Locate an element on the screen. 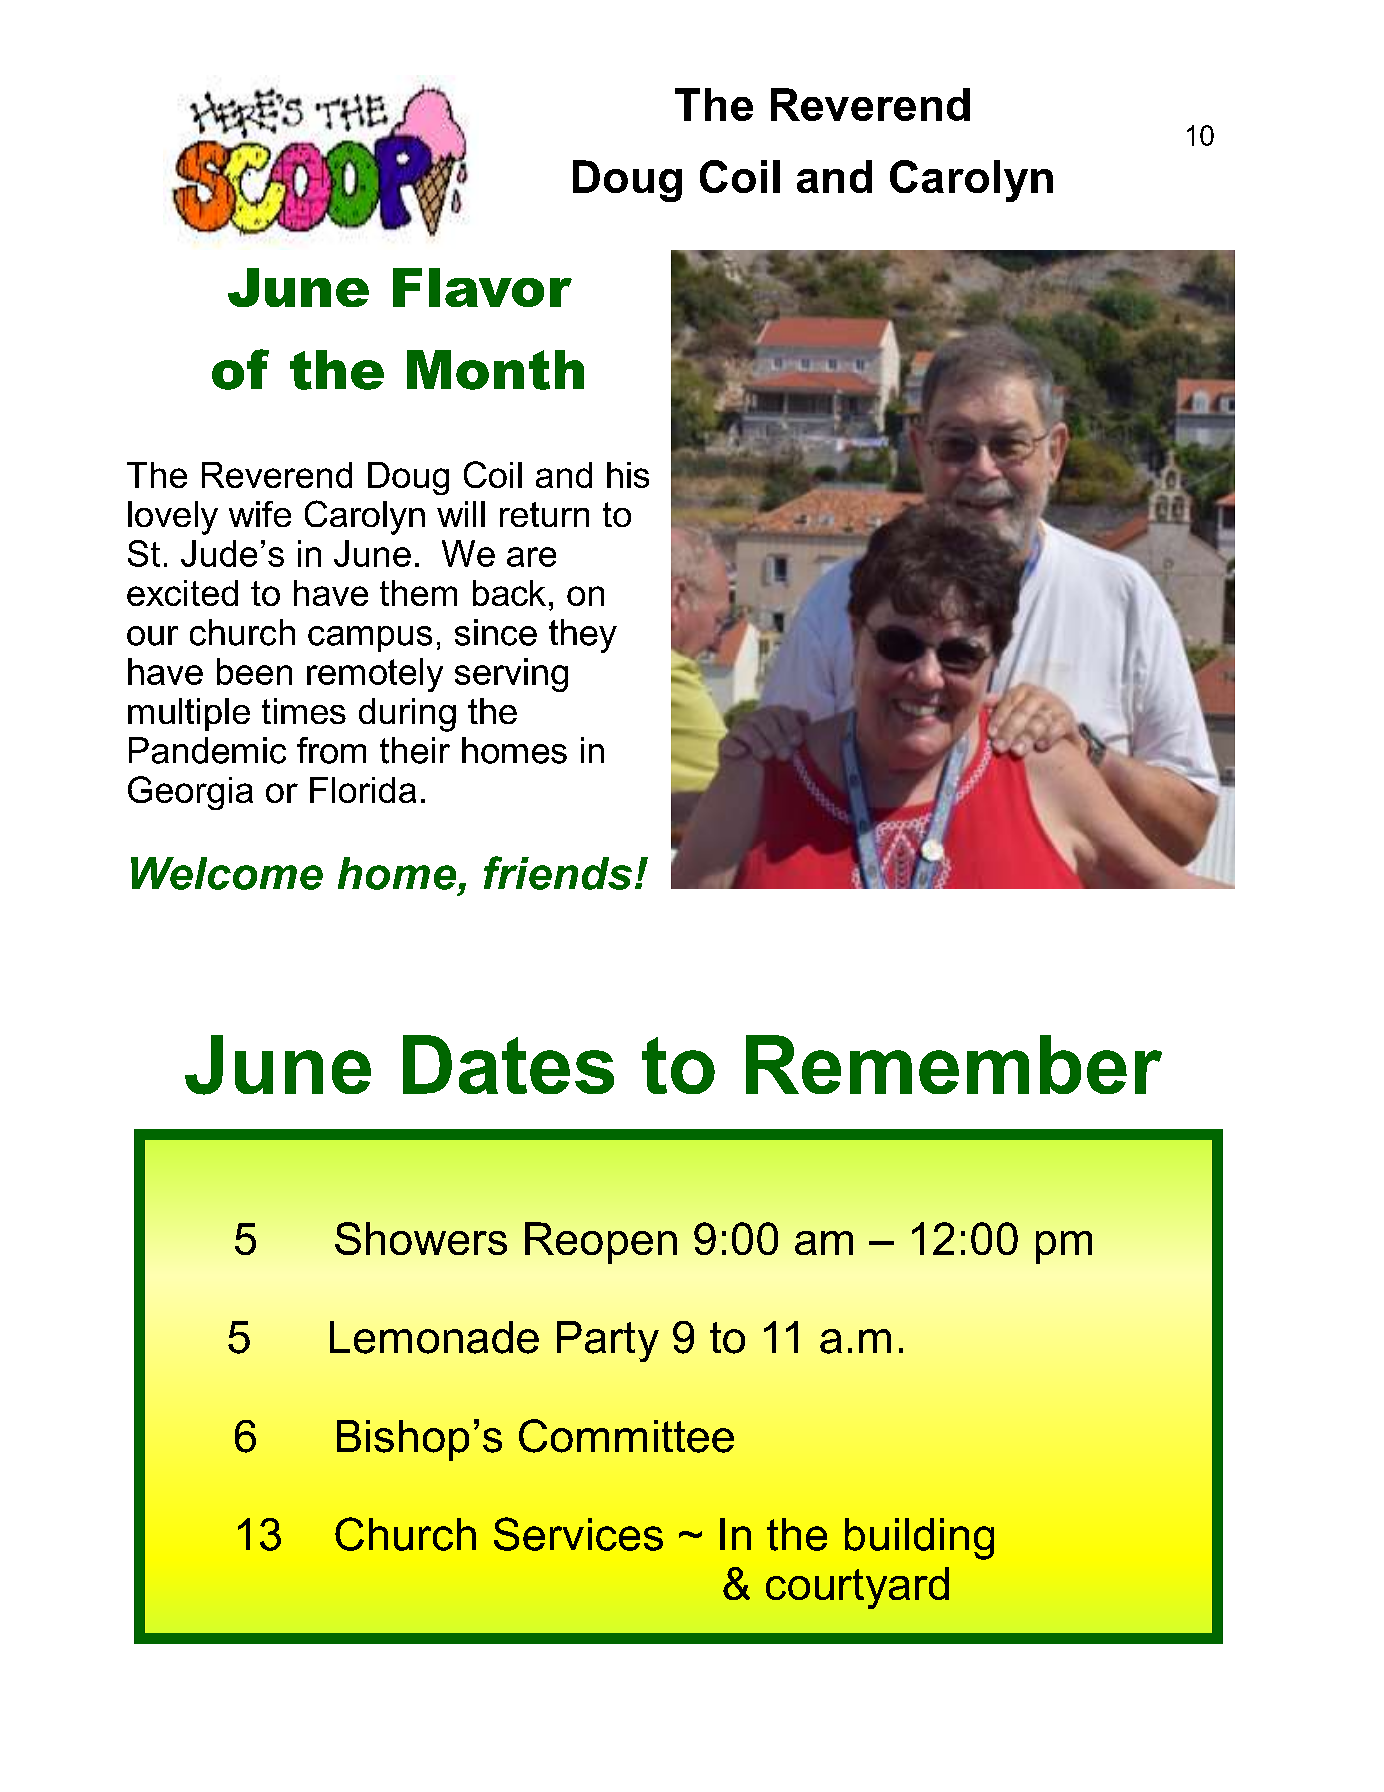  friends is located at coordinates (558, 873).
